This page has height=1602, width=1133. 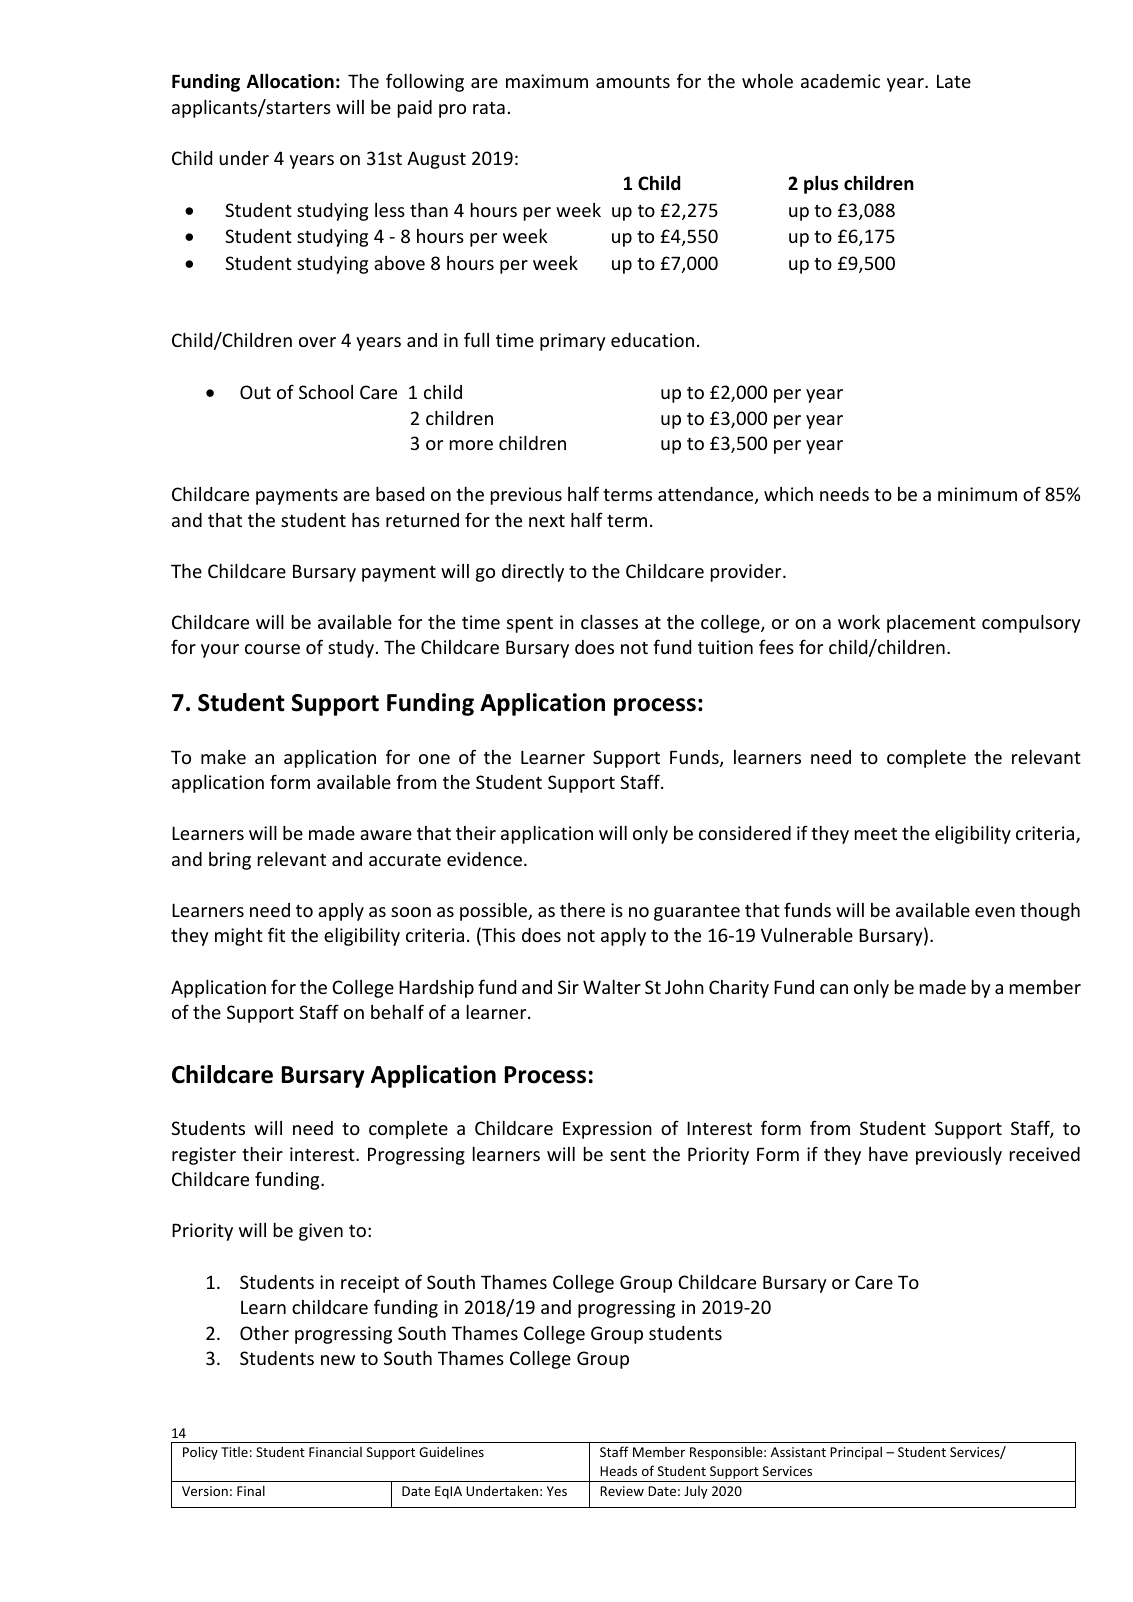 I want to click on meet, so click(x=876, y=833).
